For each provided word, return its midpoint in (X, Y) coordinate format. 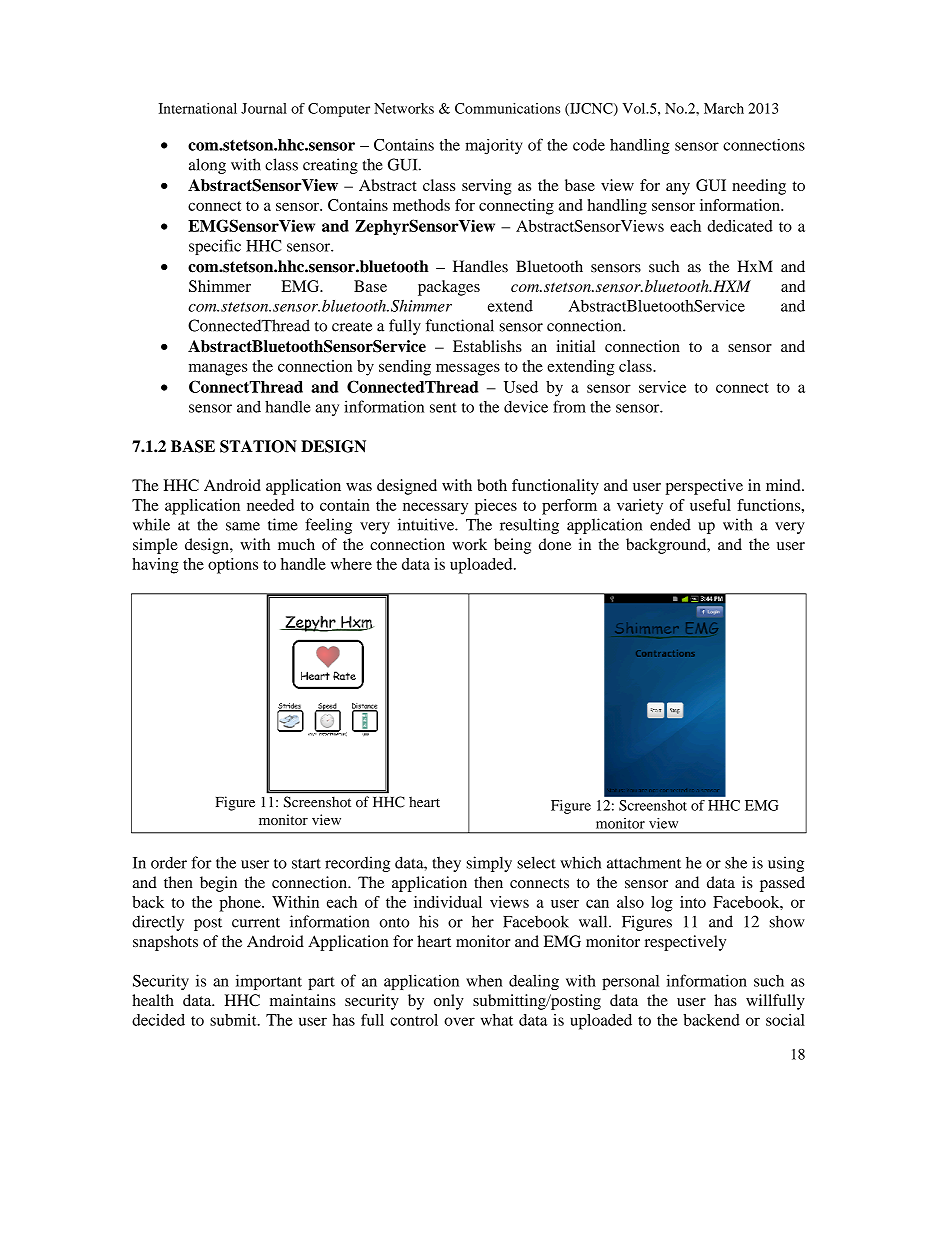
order (169, 862)
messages (468, 369)
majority (494, 146)
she (736, 862)
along (207, 166)
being (512, 546)
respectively (685, 943)
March (724, 108)
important (269, 982)
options (233, 566)
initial (575, 346)
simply (489, 864)
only (449, 1002)
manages (218, 370)
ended (670, 524)
